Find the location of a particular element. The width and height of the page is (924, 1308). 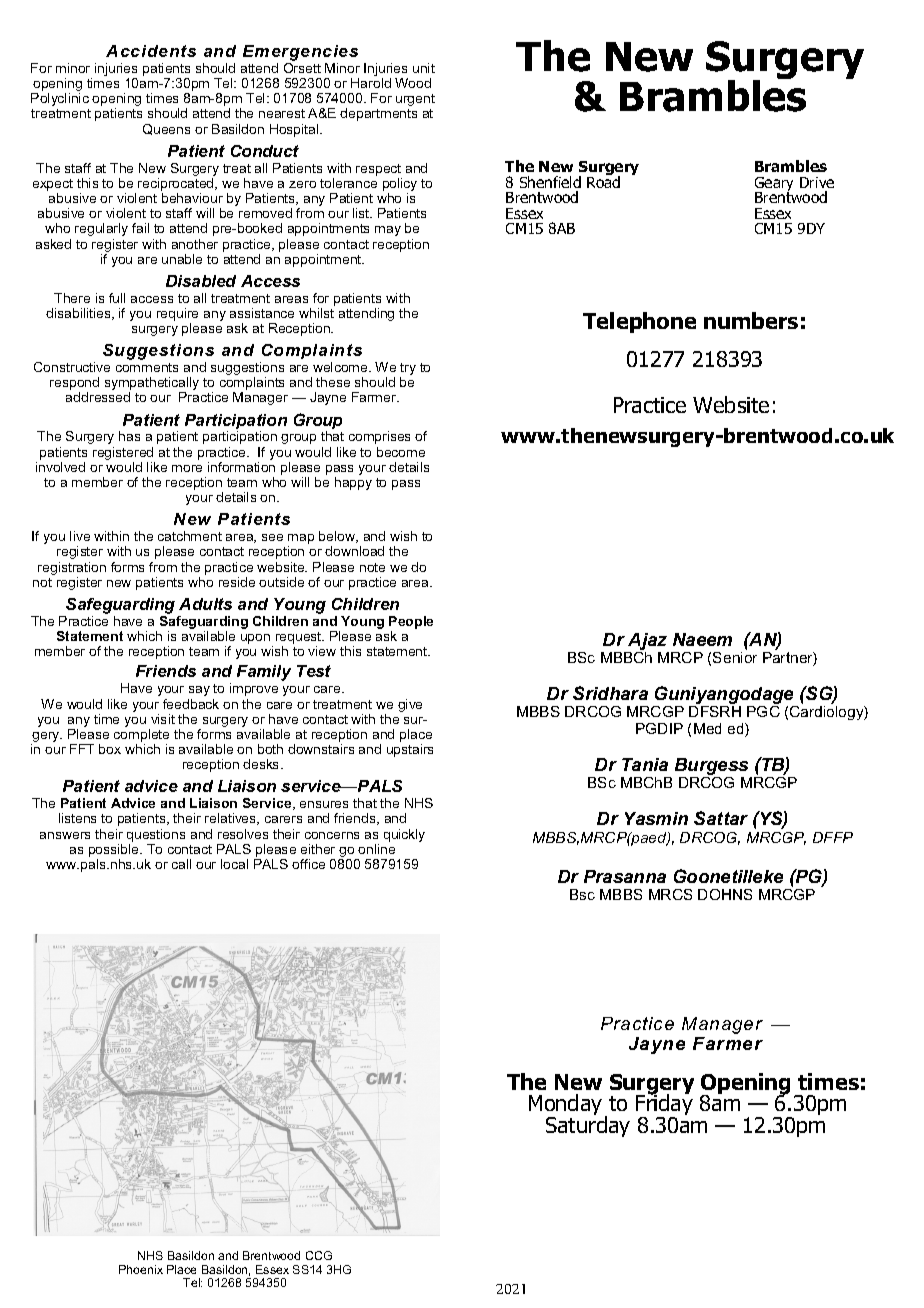

Senior is located at coordinates (735, 657).
